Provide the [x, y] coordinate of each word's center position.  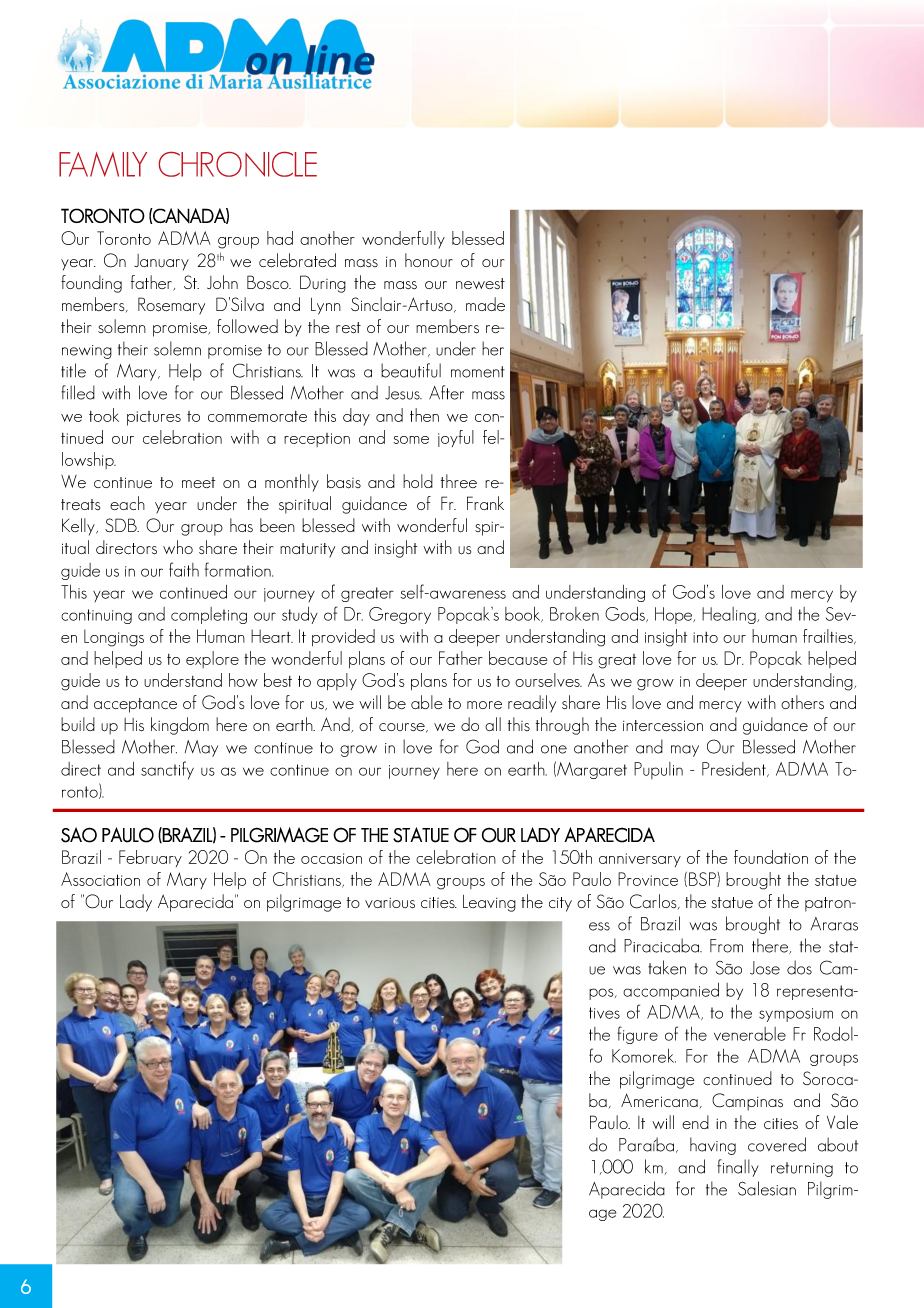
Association [100, 879]
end [695, 1122]
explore [212, 659]
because [518, 658]
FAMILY [103, 164]
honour [429, 260]
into [705, 637]
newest [480, 283]
